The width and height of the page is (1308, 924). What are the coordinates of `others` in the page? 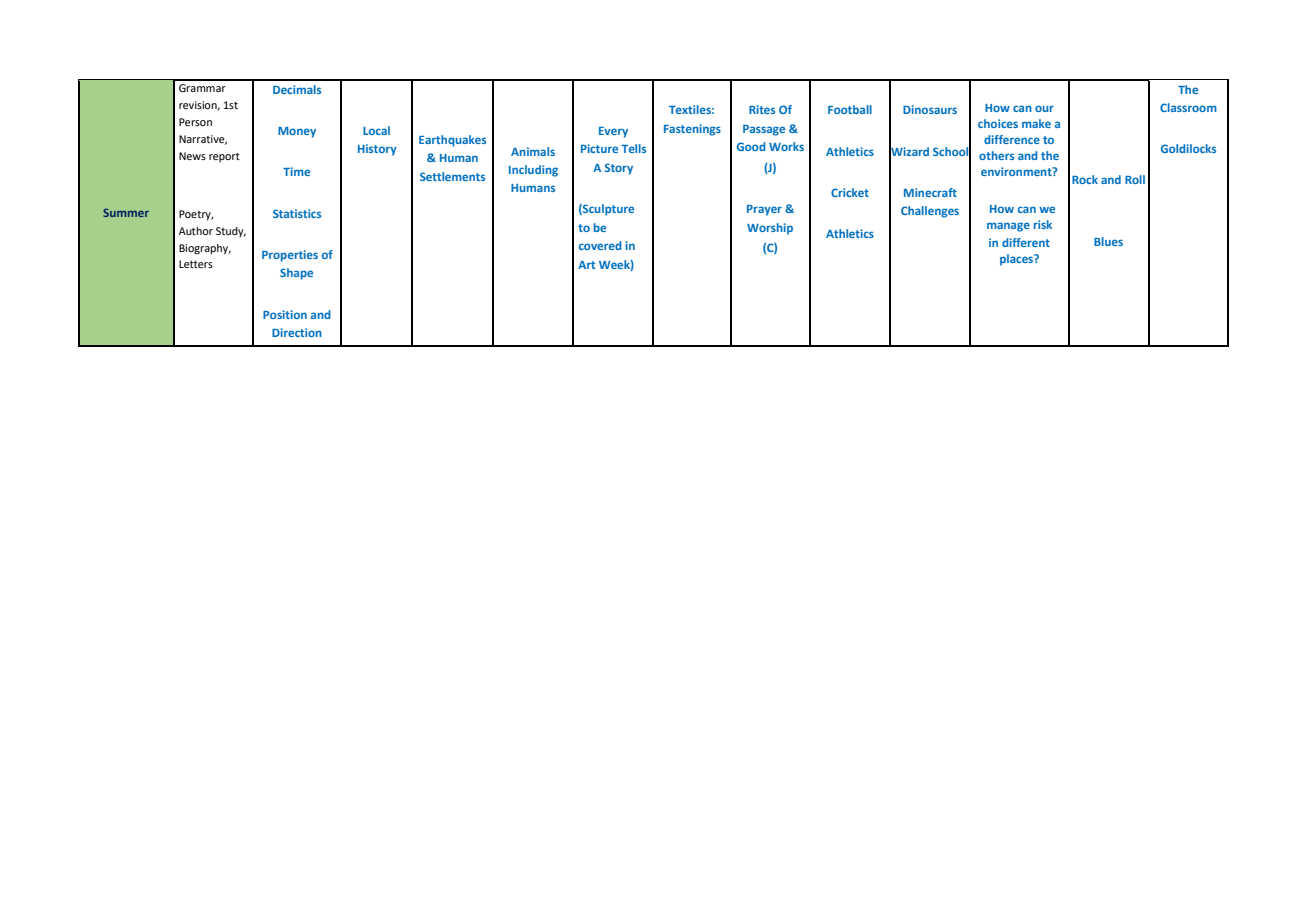 It's located at (996, 155).
